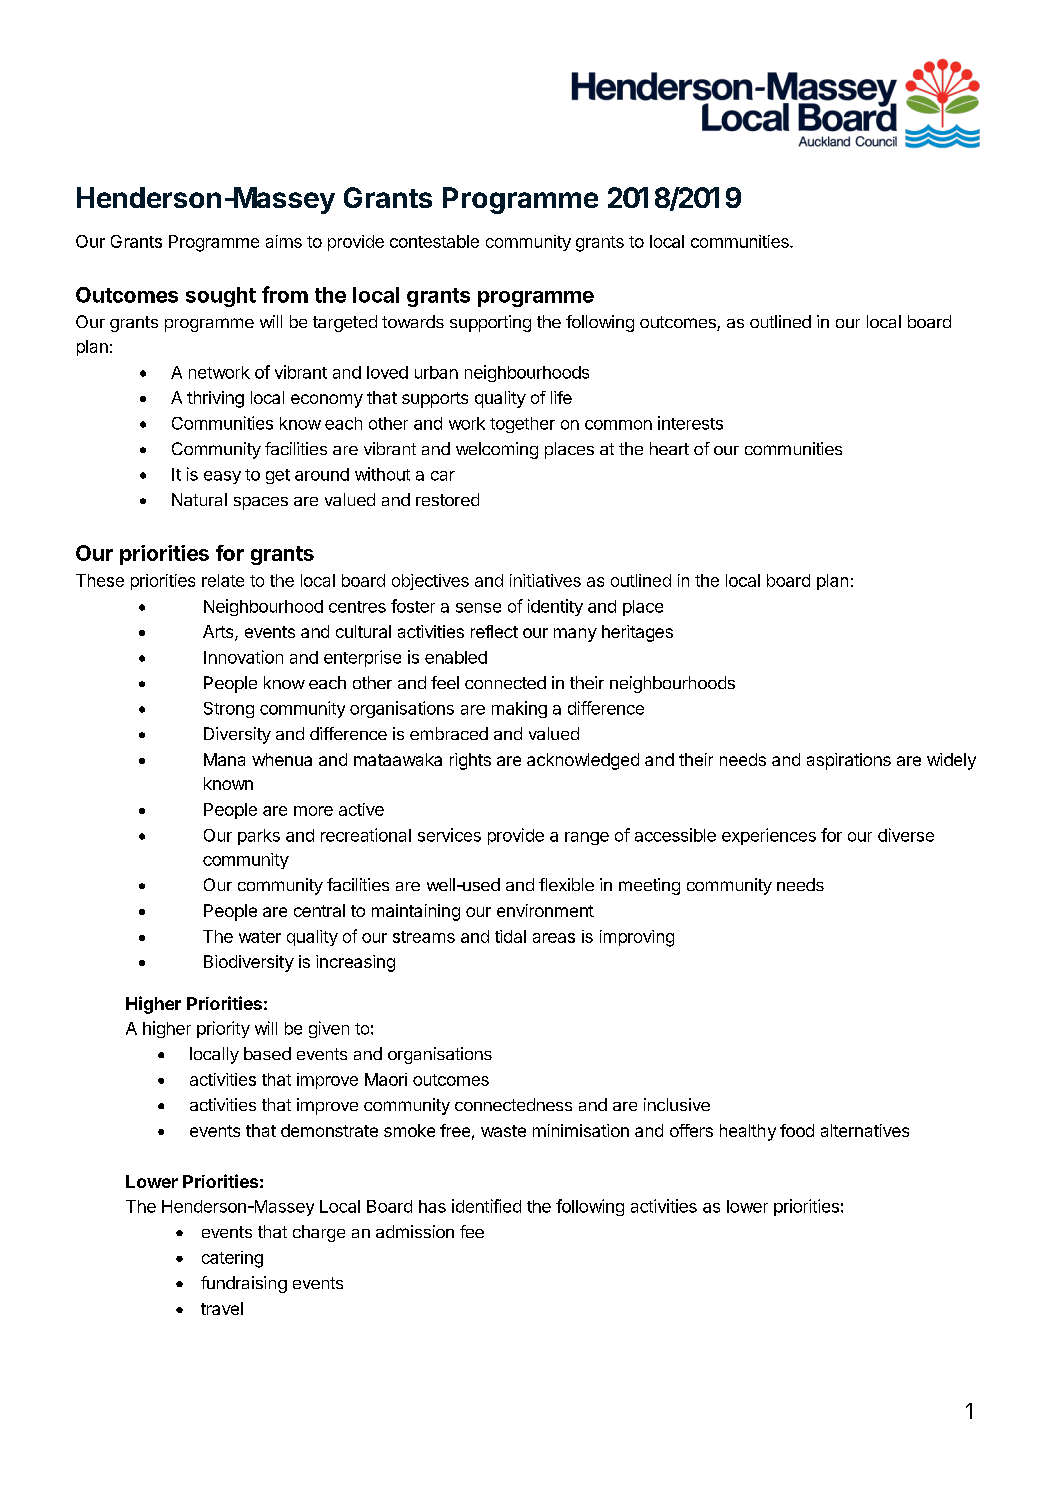 This screenshot has height=1488, width=1052. I want to click on identified, so click(486, 1206).
